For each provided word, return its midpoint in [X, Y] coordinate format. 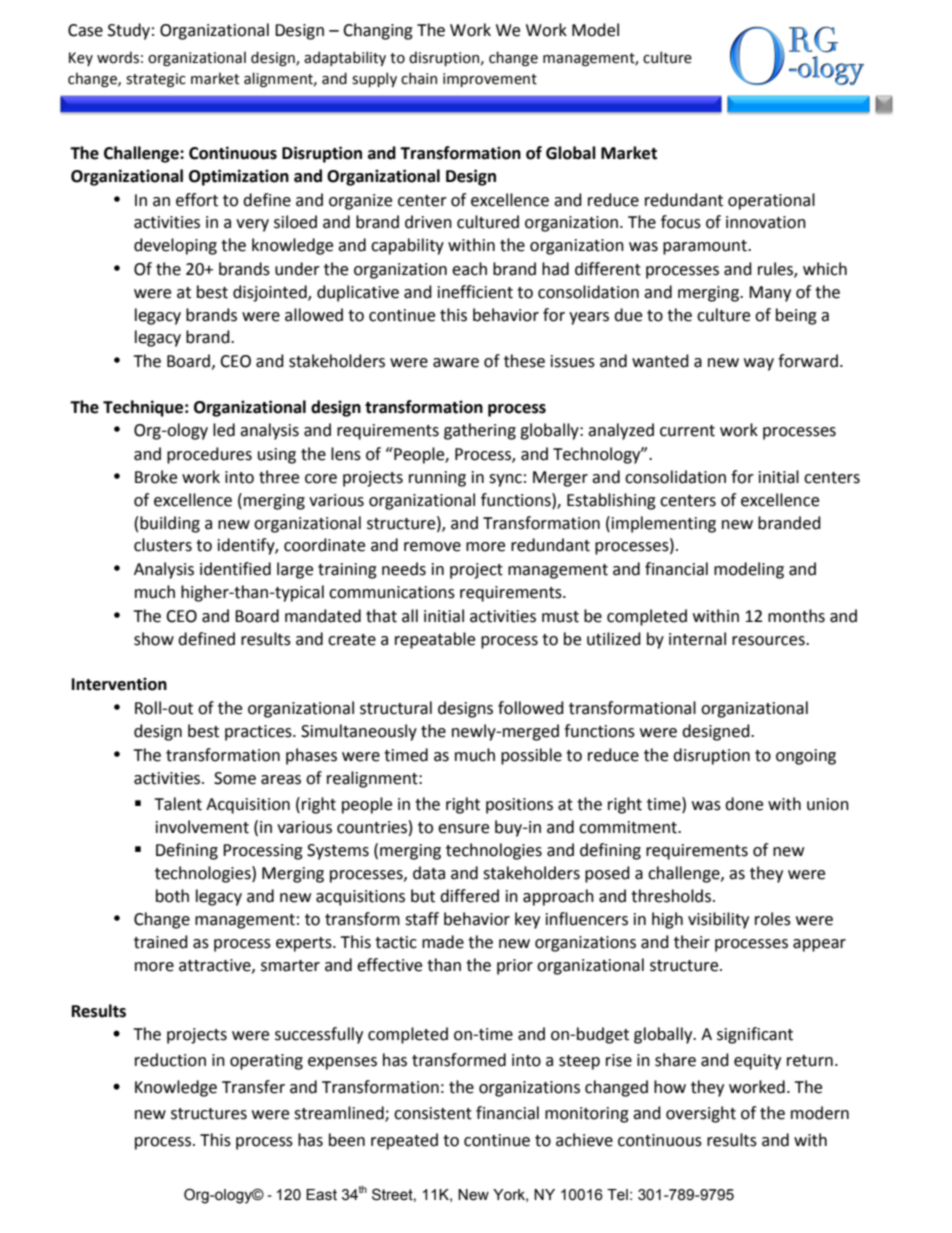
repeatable [435, 640]
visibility [718, 920]
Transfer [253, 1087]
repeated [404, 1141]
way [759, 364]
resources [769, 641]
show [154, 639]
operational [771, 201]
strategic [156, 80]
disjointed [271, 293]
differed [469, 896]
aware [456, 363]
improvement [490, 80]
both [172, 896]
